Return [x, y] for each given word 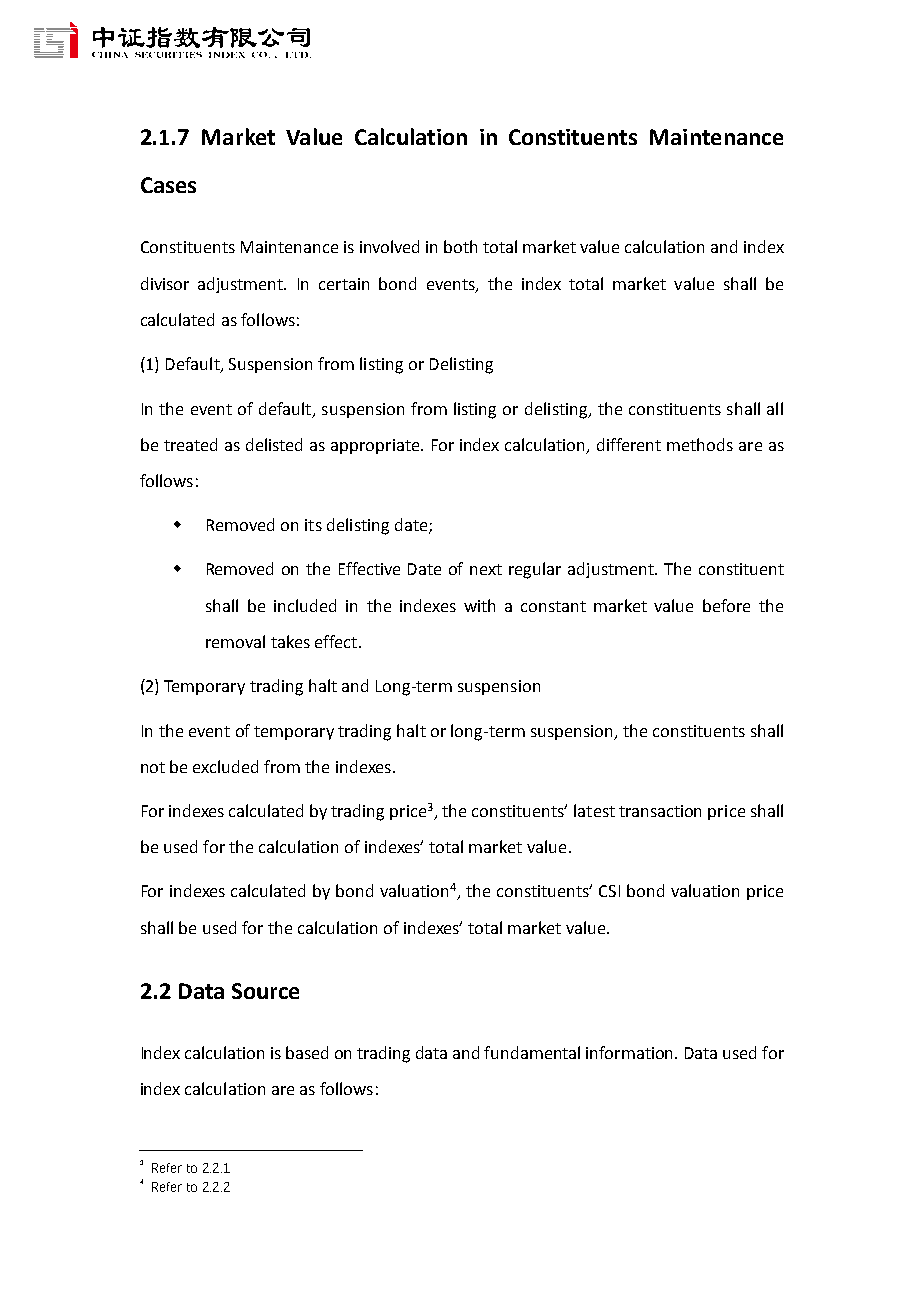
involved [389, 246]
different [629, 444]
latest [594, 810]
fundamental [532, 1052]
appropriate [376, 446]
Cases [168, 185]
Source [265, 991]
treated [190, 444]
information [631, 1052]
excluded [225, 766]
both [460, 246]
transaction [660, 811]
